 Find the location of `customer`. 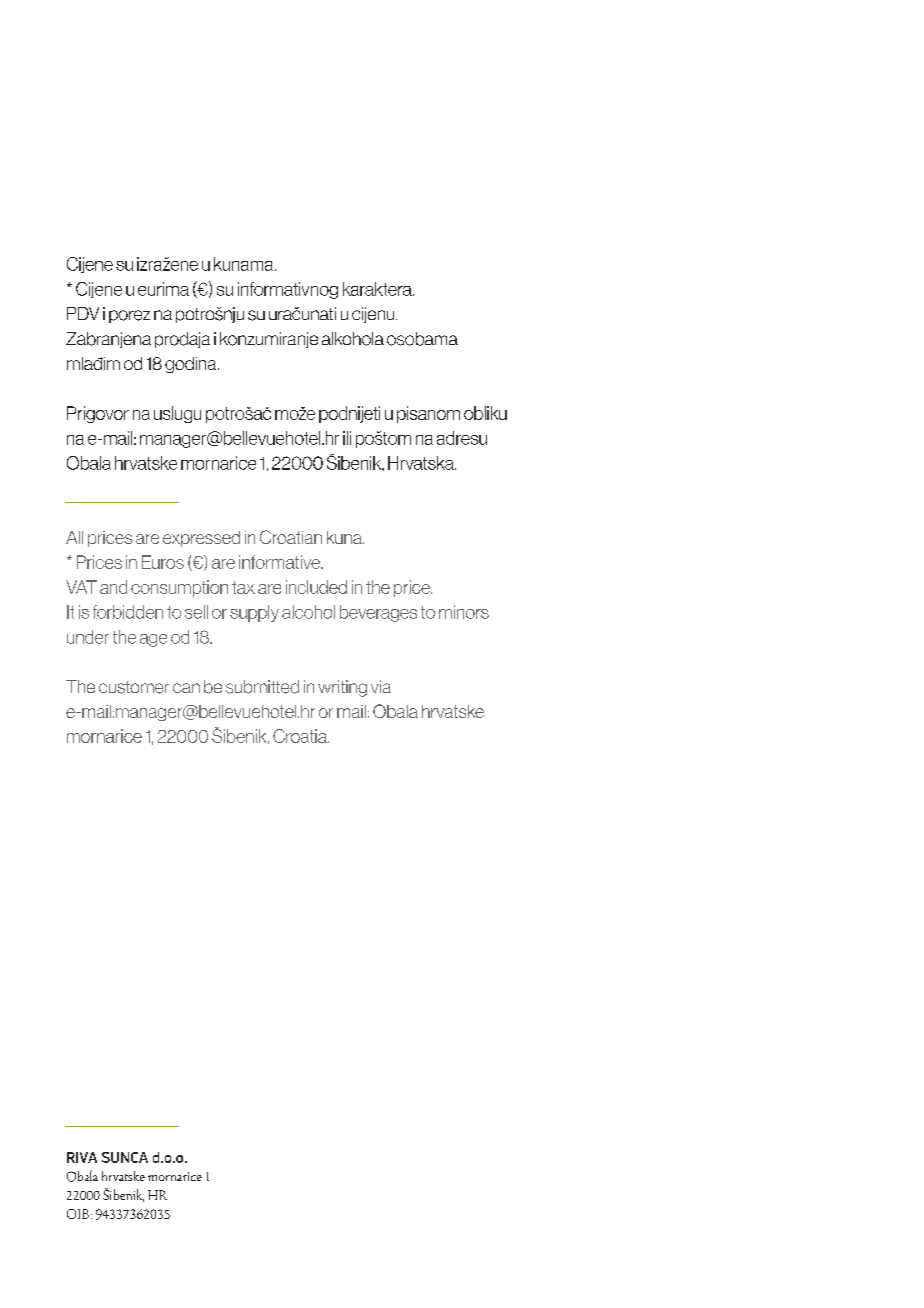

customer is located at coordinates (134, 687).
